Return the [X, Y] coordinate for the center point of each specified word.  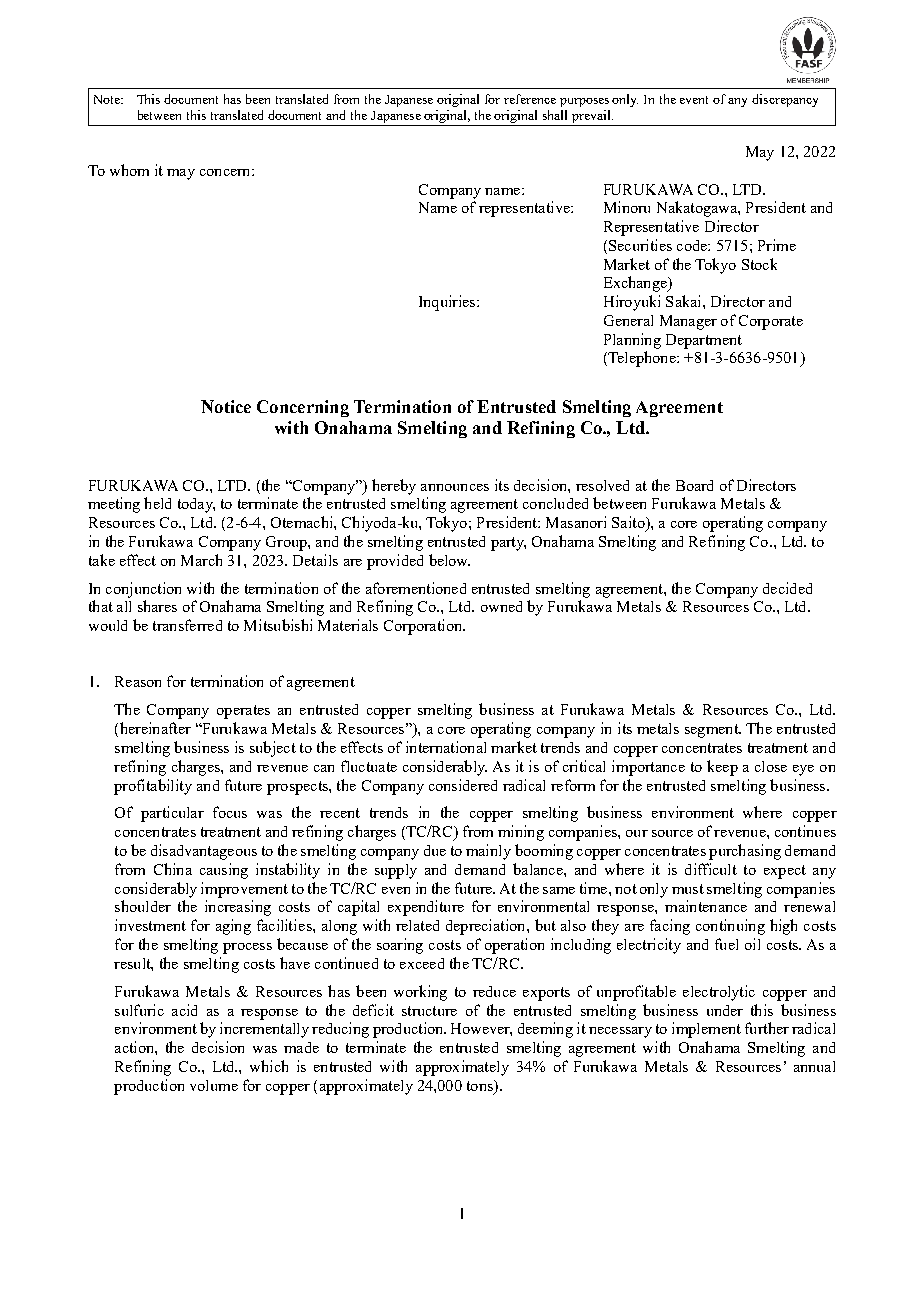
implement [706, 1030]
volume [214, 1085]
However [481, 1029]
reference [530, 99]
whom [129, 170]
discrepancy [785, 100]
